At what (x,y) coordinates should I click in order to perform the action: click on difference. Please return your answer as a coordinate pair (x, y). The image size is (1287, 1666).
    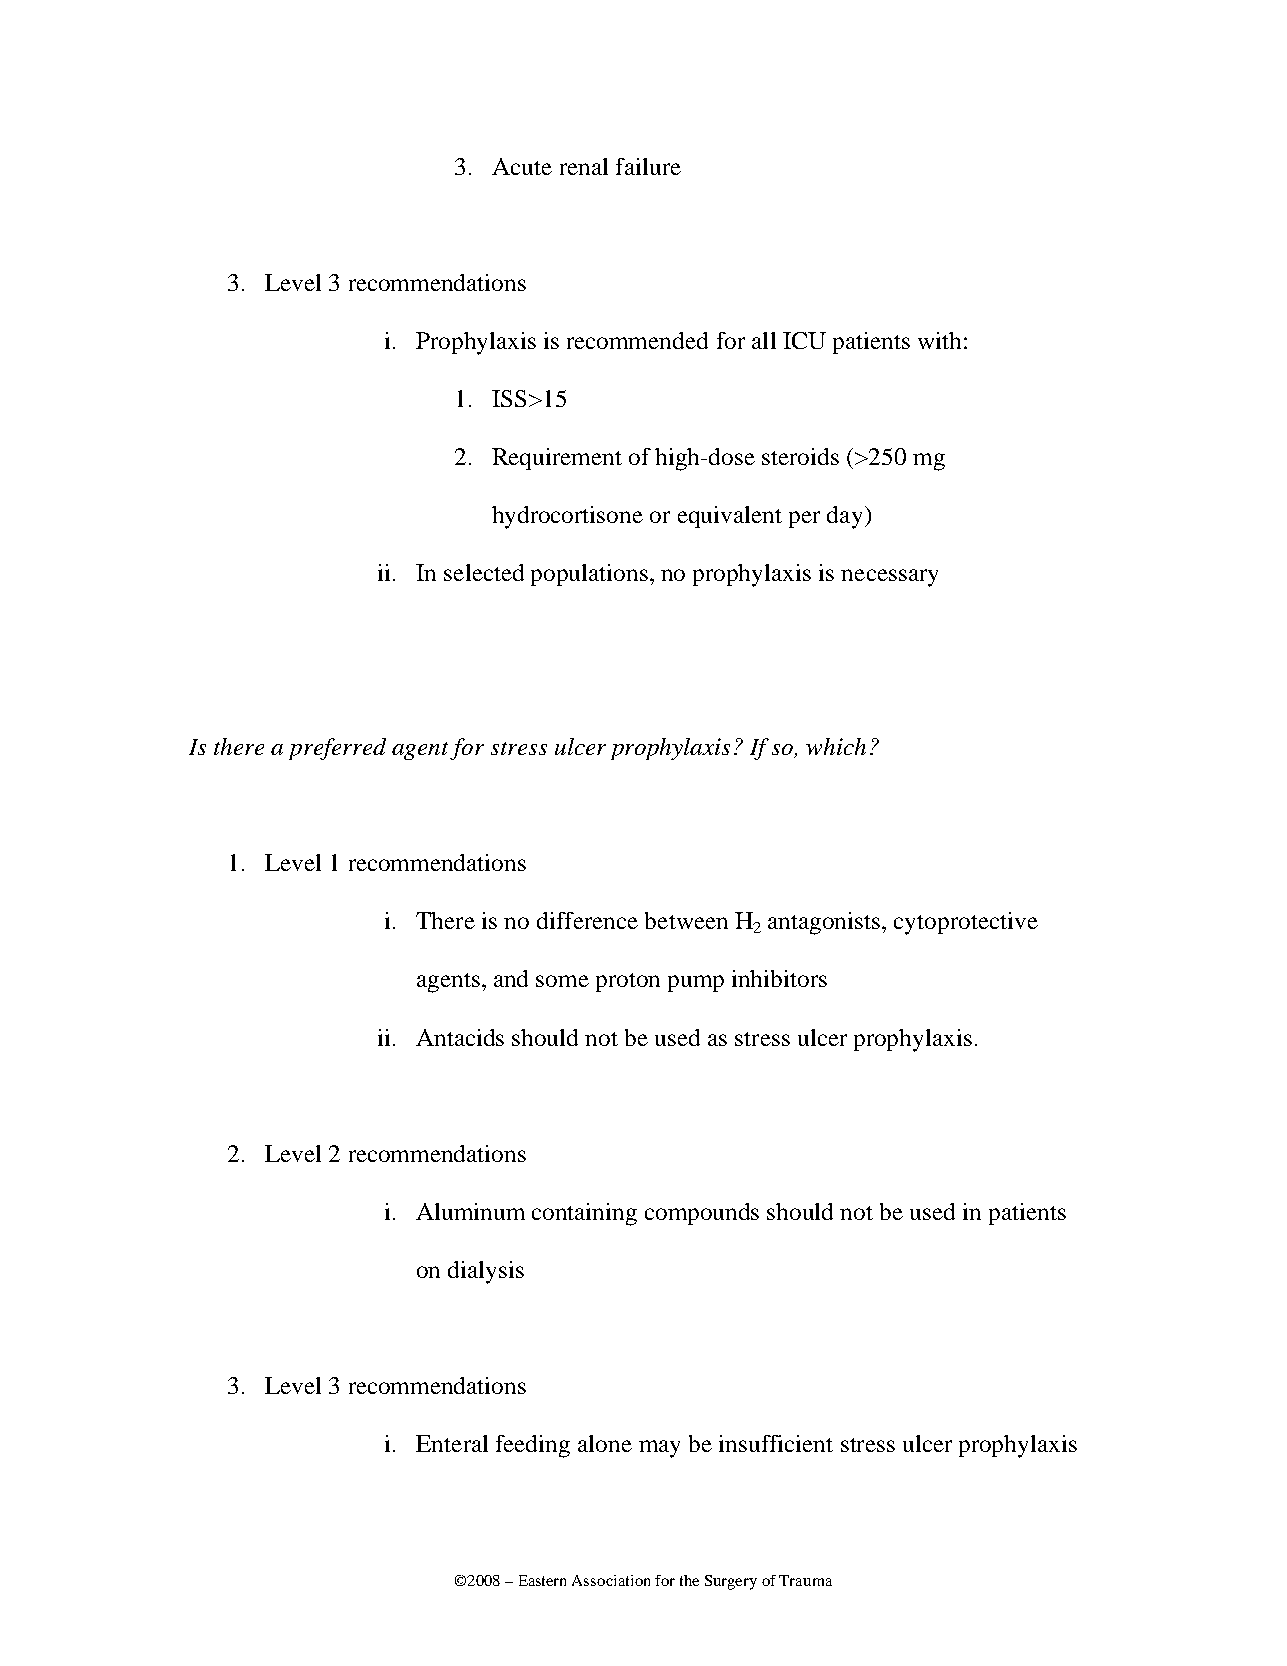
    Looking at the image, I should click on (587, 920).
